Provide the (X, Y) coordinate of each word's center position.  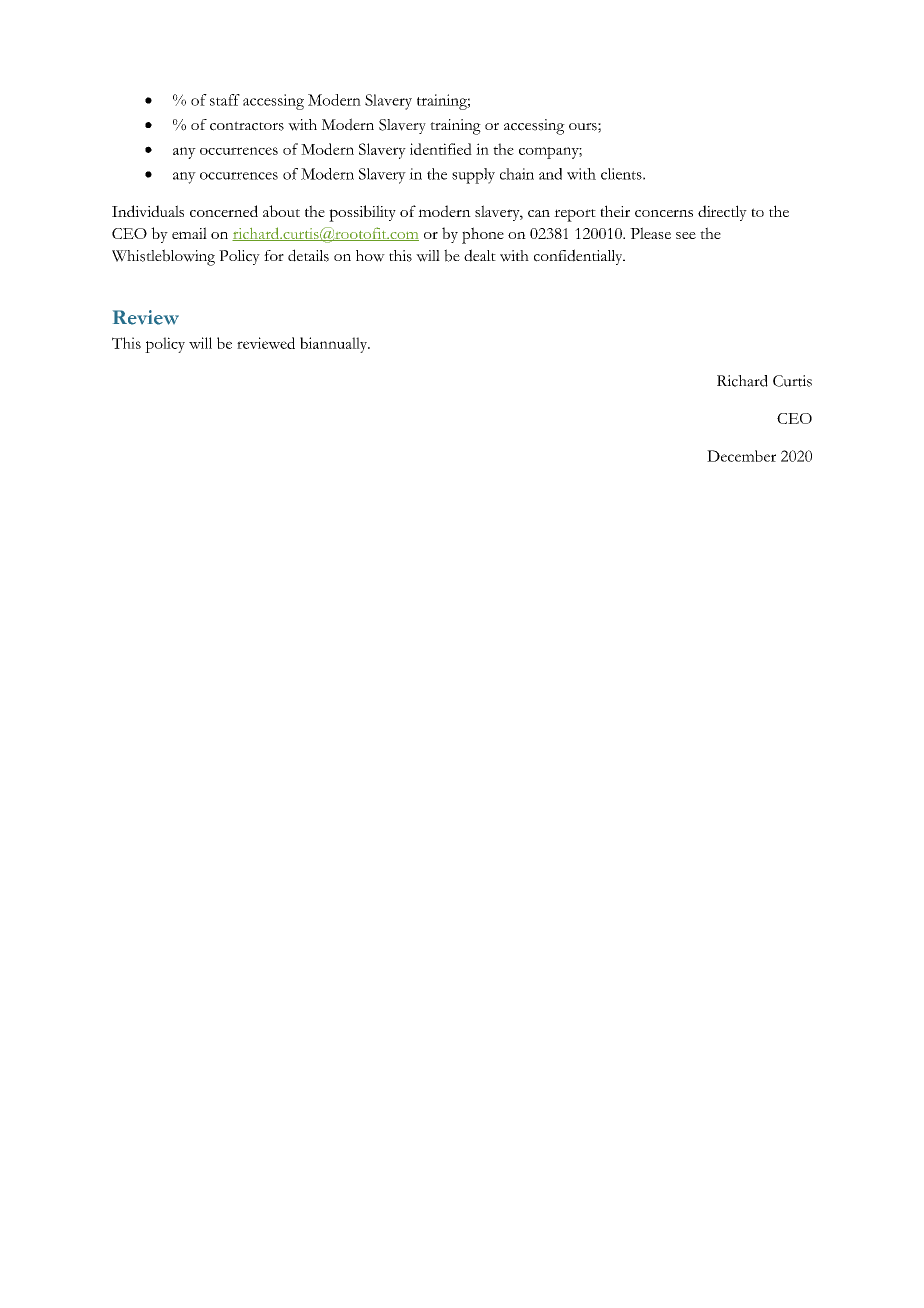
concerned (224, 211)
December (741, 456)
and (550, 174)
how (370, 256)
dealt (480, 255)
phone (483, 235)
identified (441, 149)
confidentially (579, 257)
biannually (335, 345)
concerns (664, 213)
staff (225, 100)
